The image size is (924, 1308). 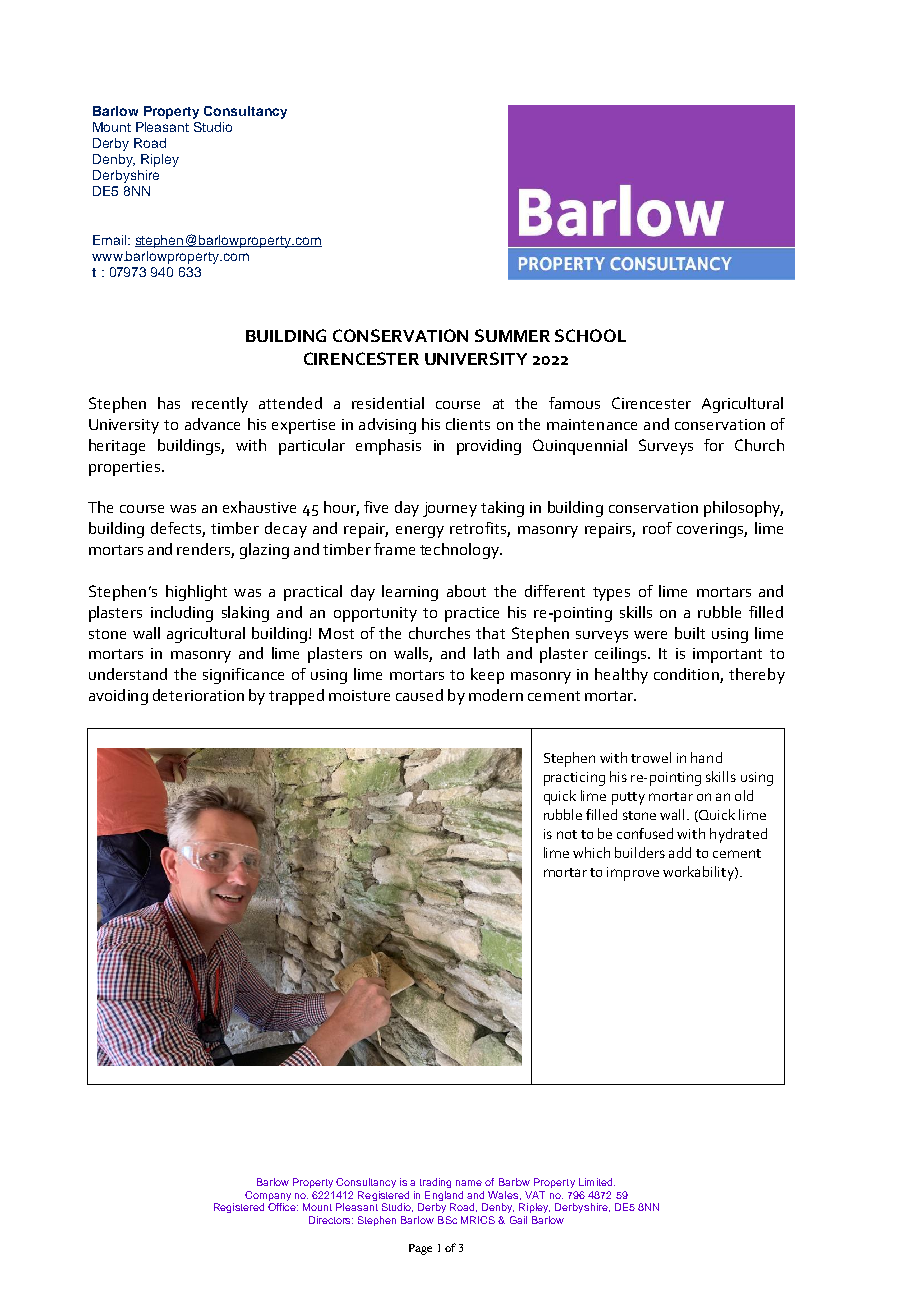 What do you see at coordinates (268, 1197) in the screenshot?
I see `Company` at bounding box center [268, 1197].
